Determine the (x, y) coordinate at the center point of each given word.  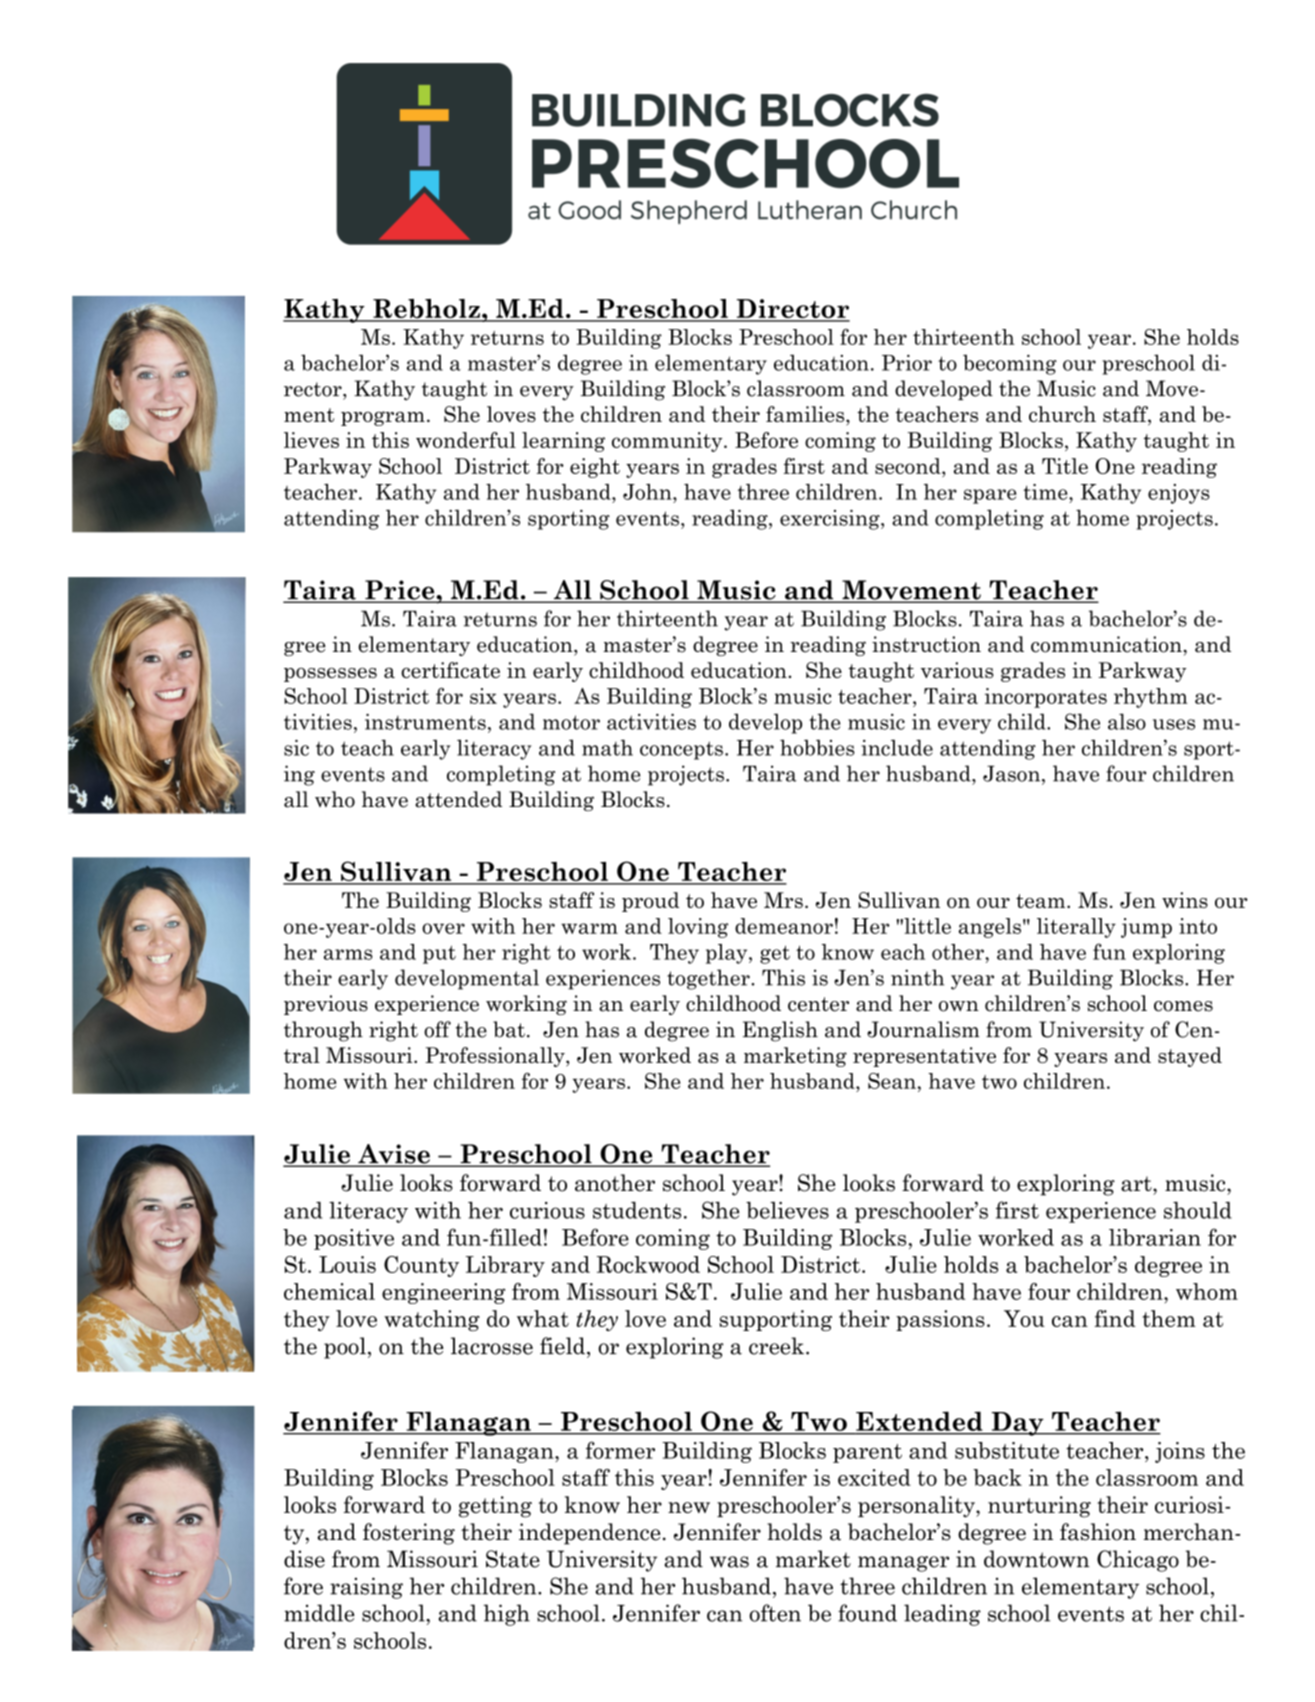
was (729, 1562)
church (1062, 414)
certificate (450, 670)
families (806, 414)
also (1127, 721)
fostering (409, 1534)
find (1115, 1318)
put (439, 954)
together (709, 979)
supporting (775, 1320)
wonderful (466, 440)
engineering (443, 1293)
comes (1183, 1006)
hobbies (817, 747)
